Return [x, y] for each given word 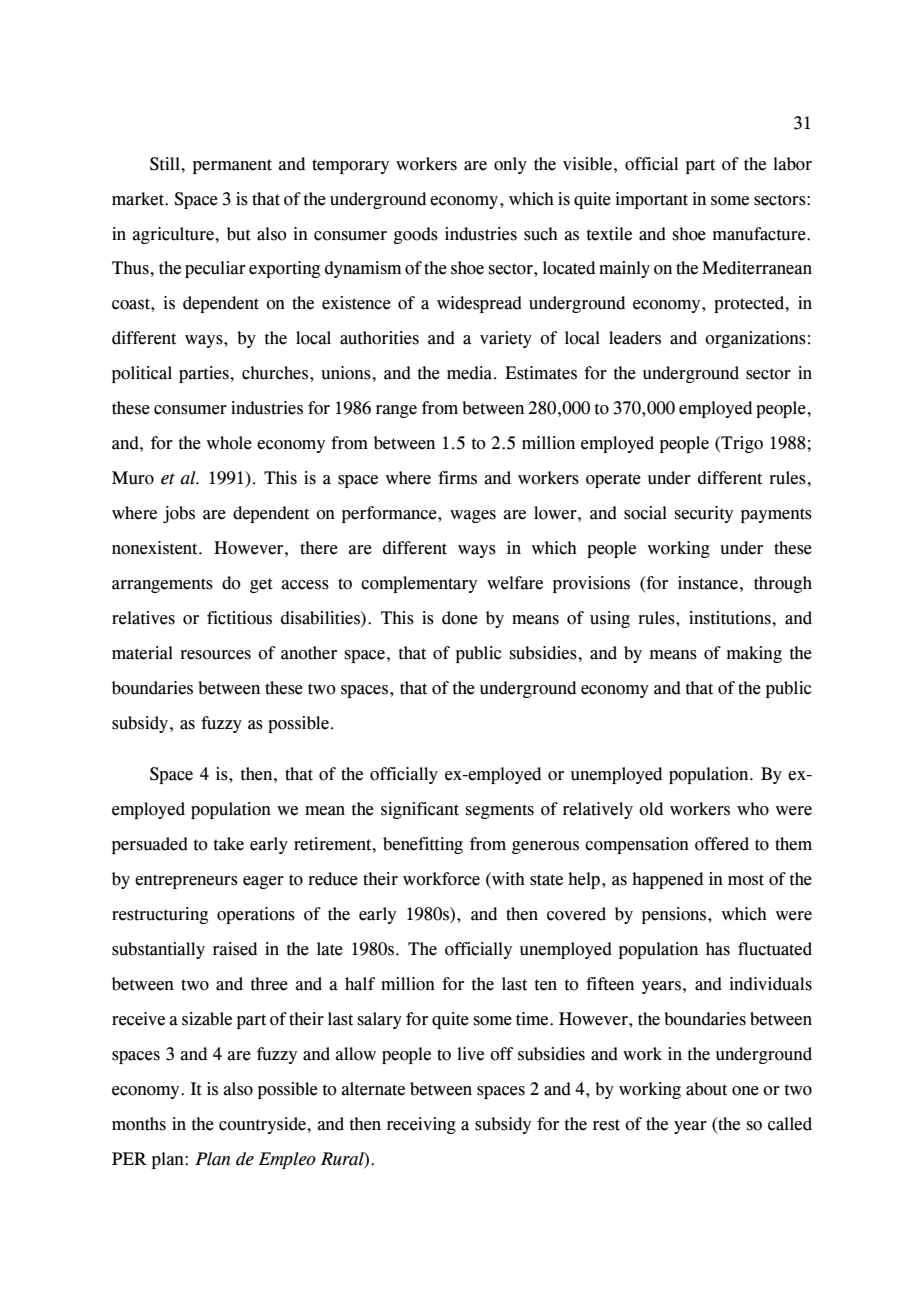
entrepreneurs [186, 881]
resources [215, 655]
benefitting [423, 845]
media [471, 373]
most [746, 880]
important [652, 200]
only [510, 165]
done [460, 618]
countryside [263, 1125]
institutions [731, 618]
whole [229, 443]
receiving [421, 1125]
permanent [232, 166]
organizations [755, 339]
